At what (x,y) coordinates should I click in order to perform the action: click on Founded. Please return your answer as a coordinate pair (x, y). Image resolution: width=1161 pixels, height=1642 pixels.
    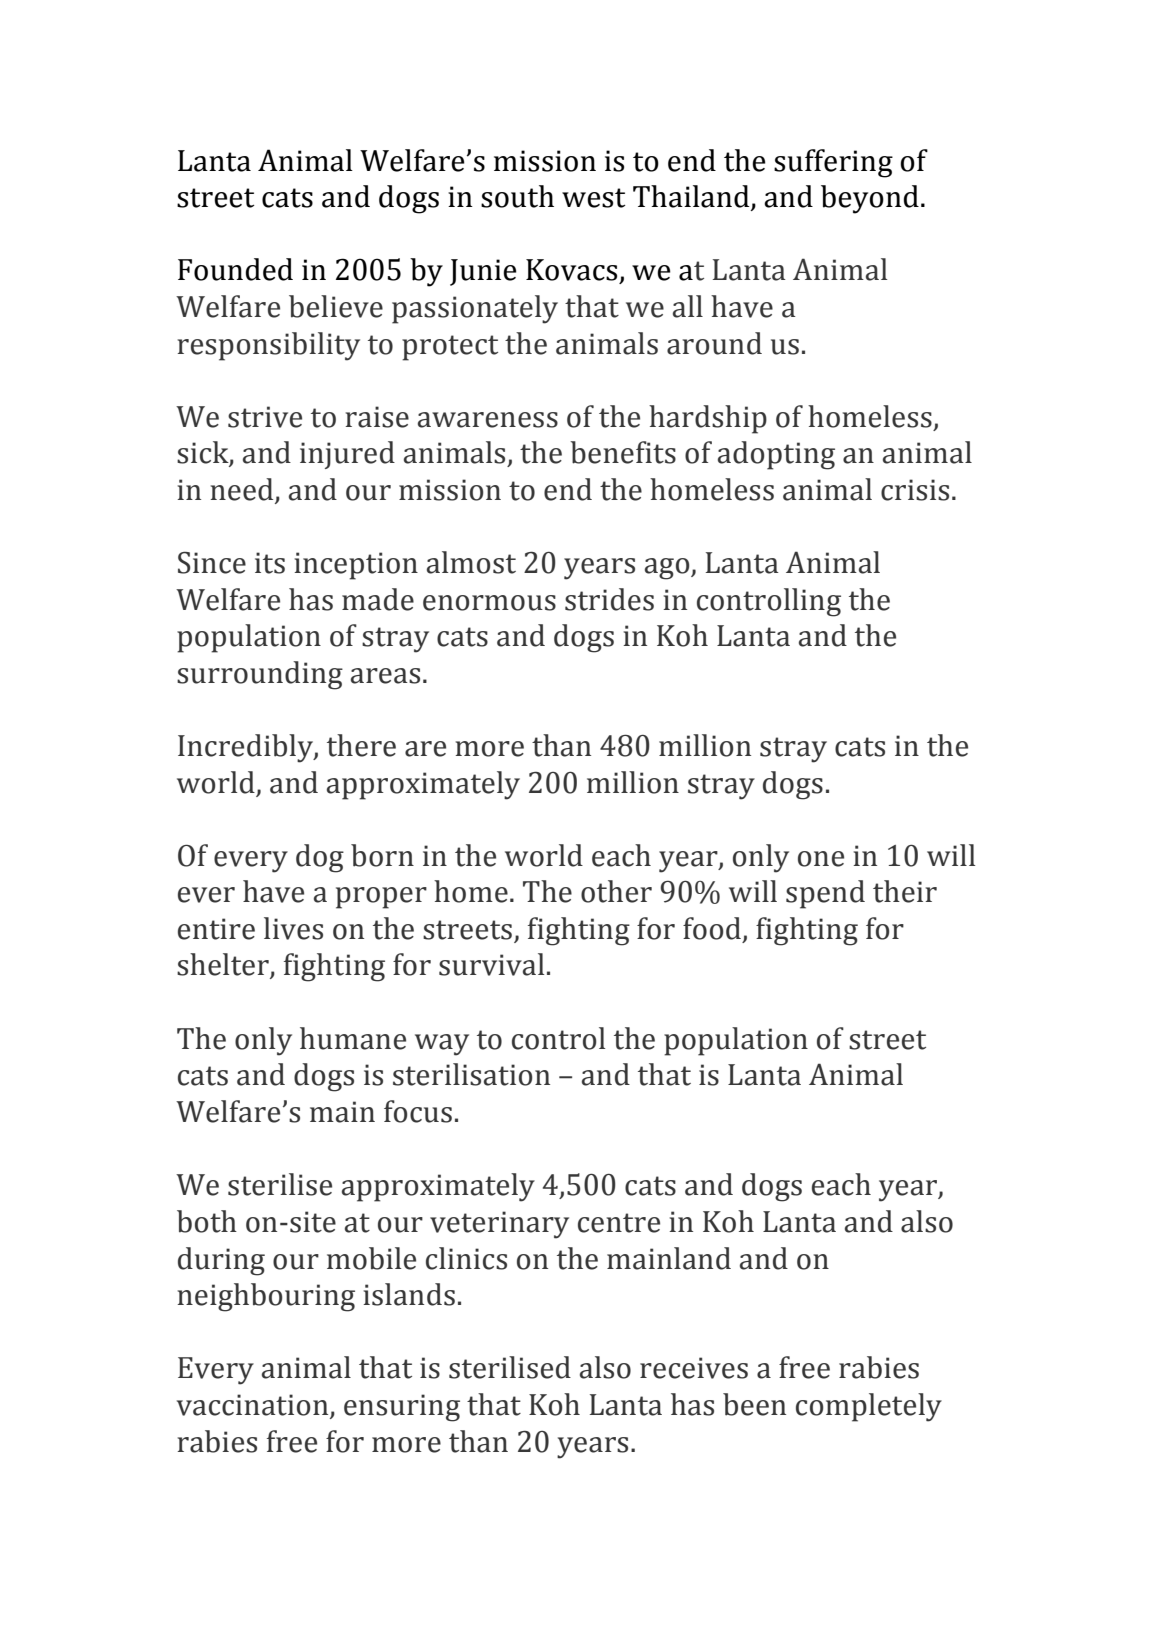
    Looking at the image, I should click on (235, 269).
